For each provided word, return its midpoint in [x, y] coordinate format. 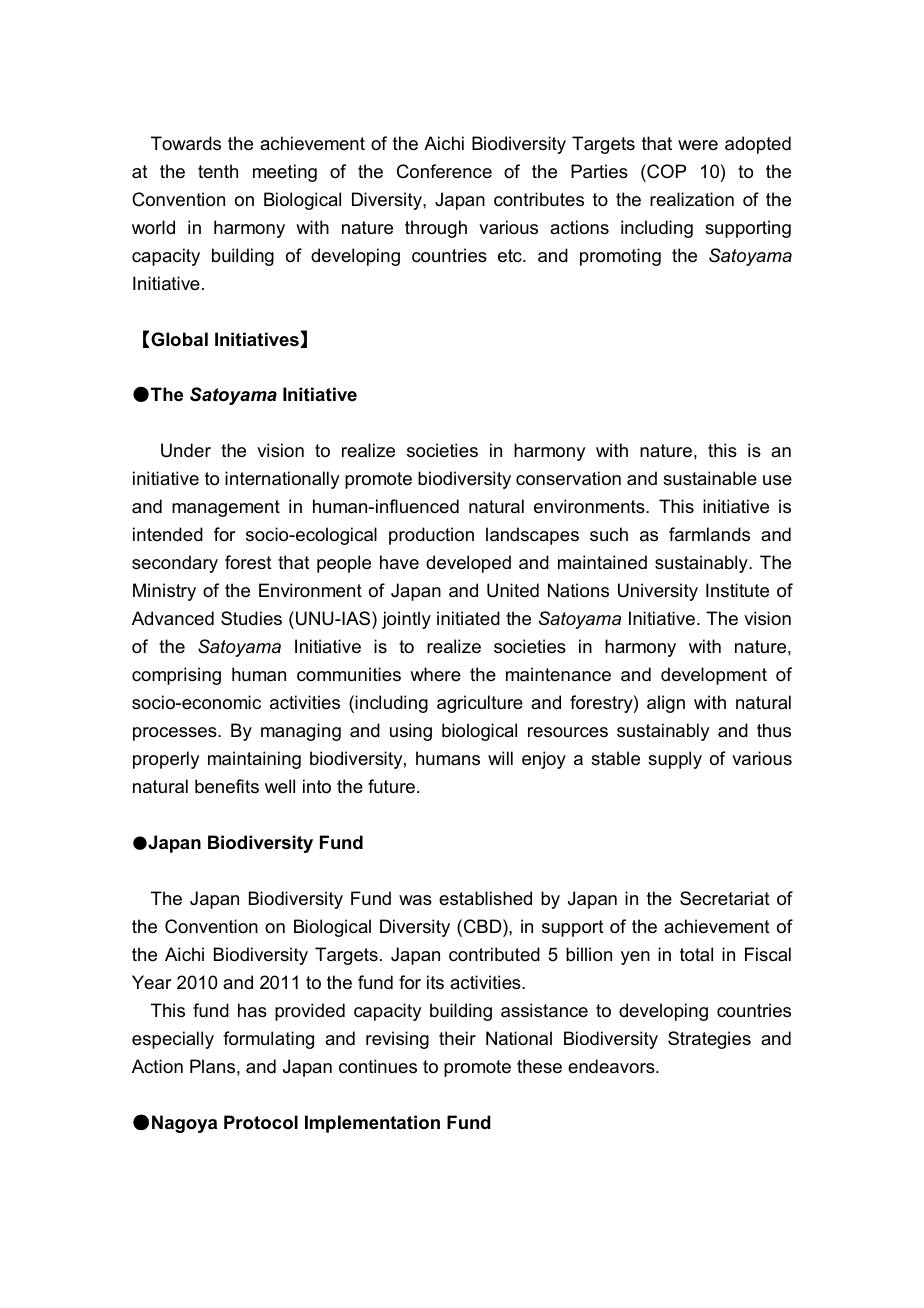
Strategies [709, 1040]
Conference [444, 171]
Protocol [261, 1122]
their [457, 1038]
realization [692, 199]
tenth [218, 171]
